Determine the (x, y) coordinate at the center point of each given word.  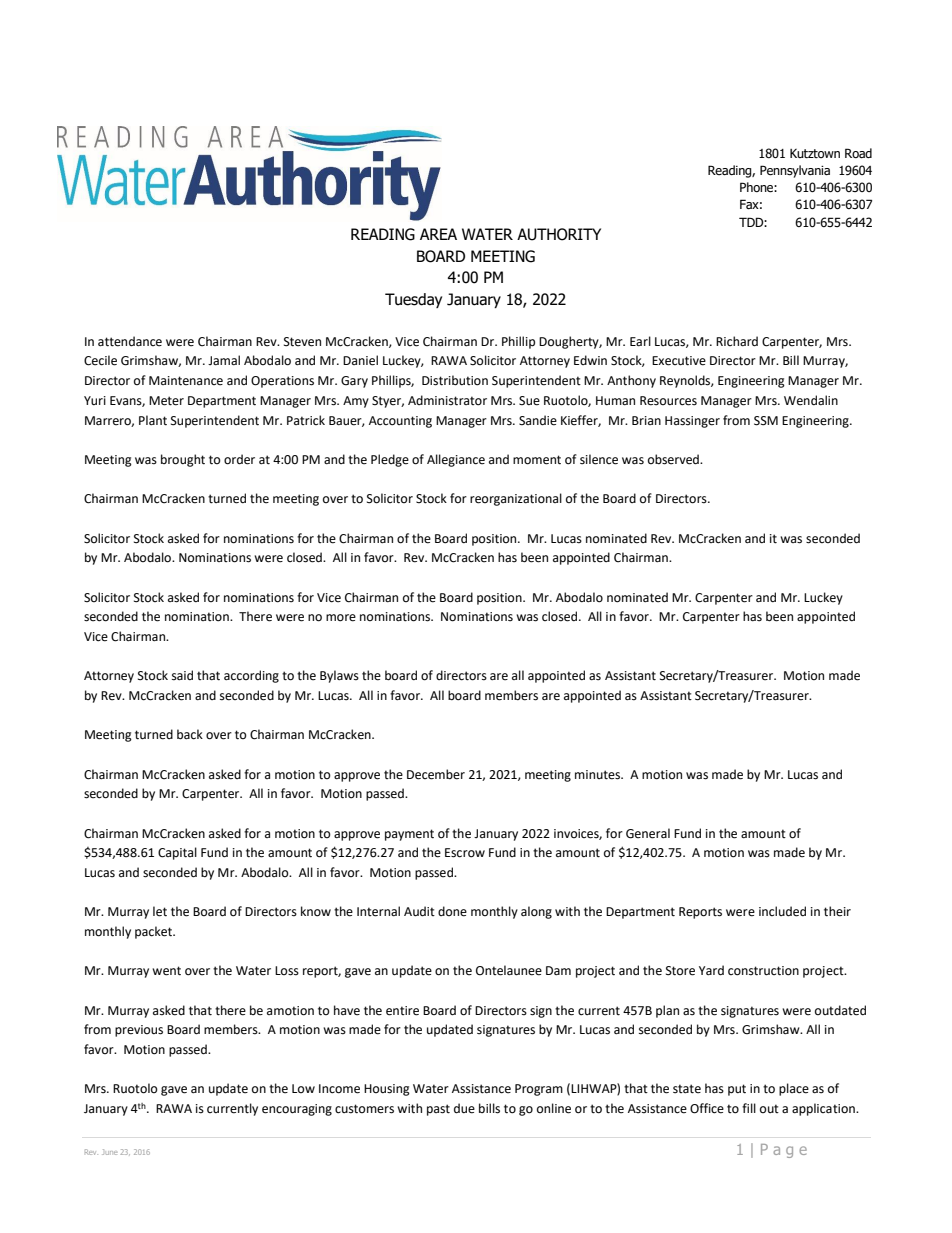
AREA (438, 234)
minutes (599, 775)
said (182, 675)
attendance (130, 341)
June (109, 1152)
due (464, 1108)
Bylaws (339, 676)
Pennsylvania (795, 171)
